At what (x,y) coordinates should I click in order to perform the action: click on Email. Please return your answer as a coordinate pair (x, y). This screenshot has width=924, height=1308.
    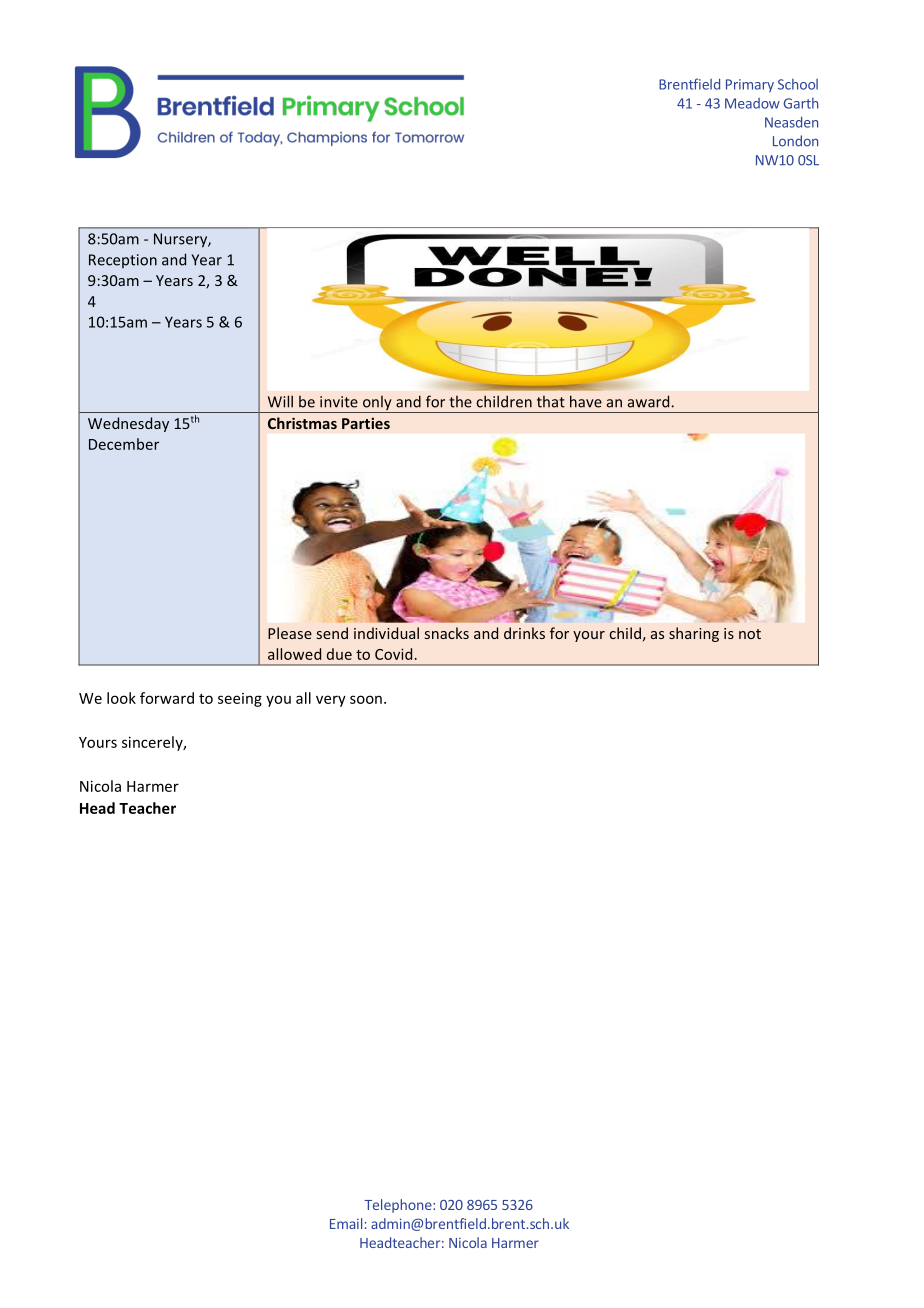
    Looking at the image, I should click on (346, 1223).
